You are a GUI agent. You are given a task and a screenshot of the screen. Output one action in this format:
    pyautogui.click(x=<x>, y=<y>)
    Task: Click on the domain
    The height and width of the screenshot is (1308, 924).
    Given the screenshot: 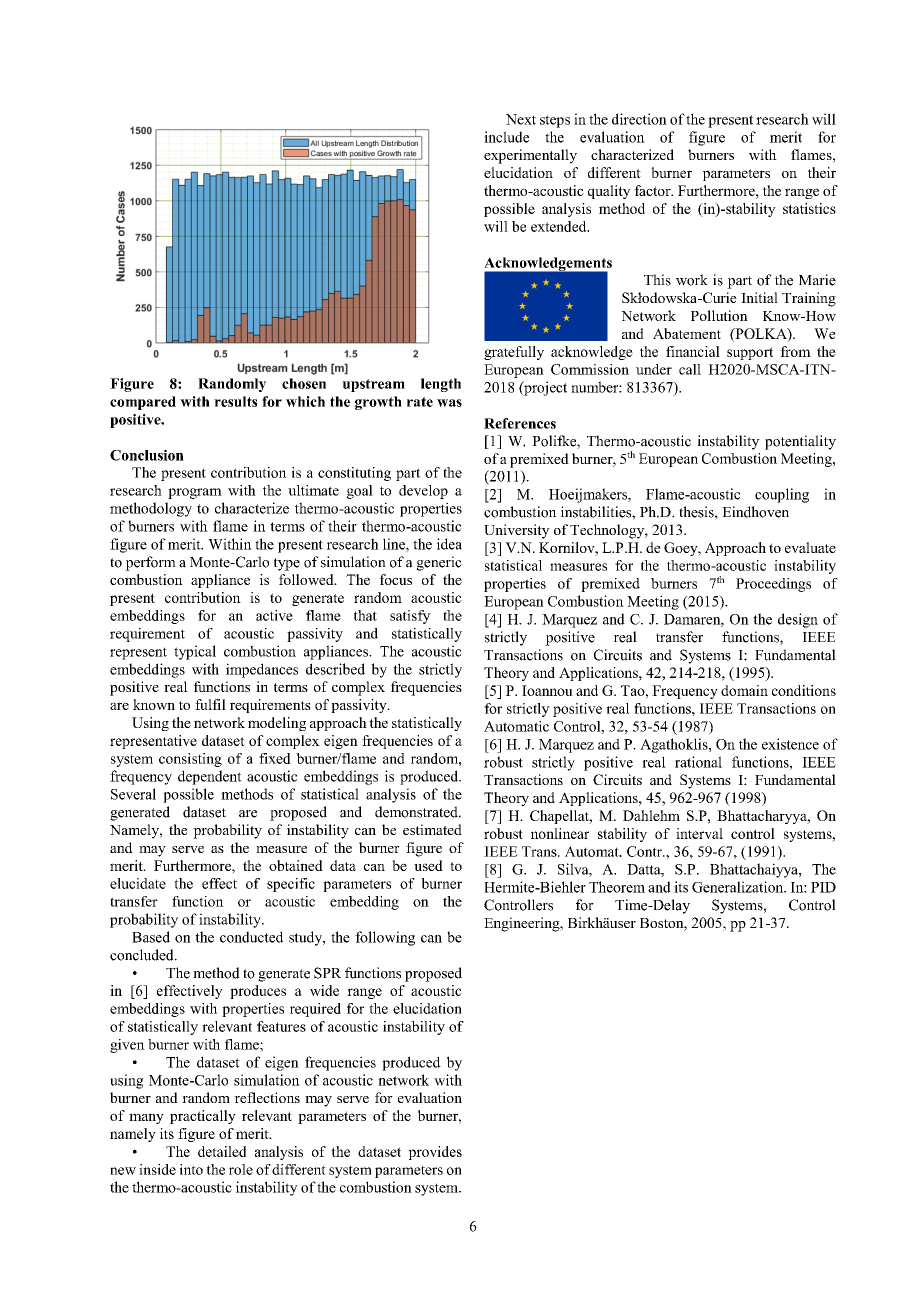 What is the action you would take?
    pyautogui.click(x=744, y=690)
